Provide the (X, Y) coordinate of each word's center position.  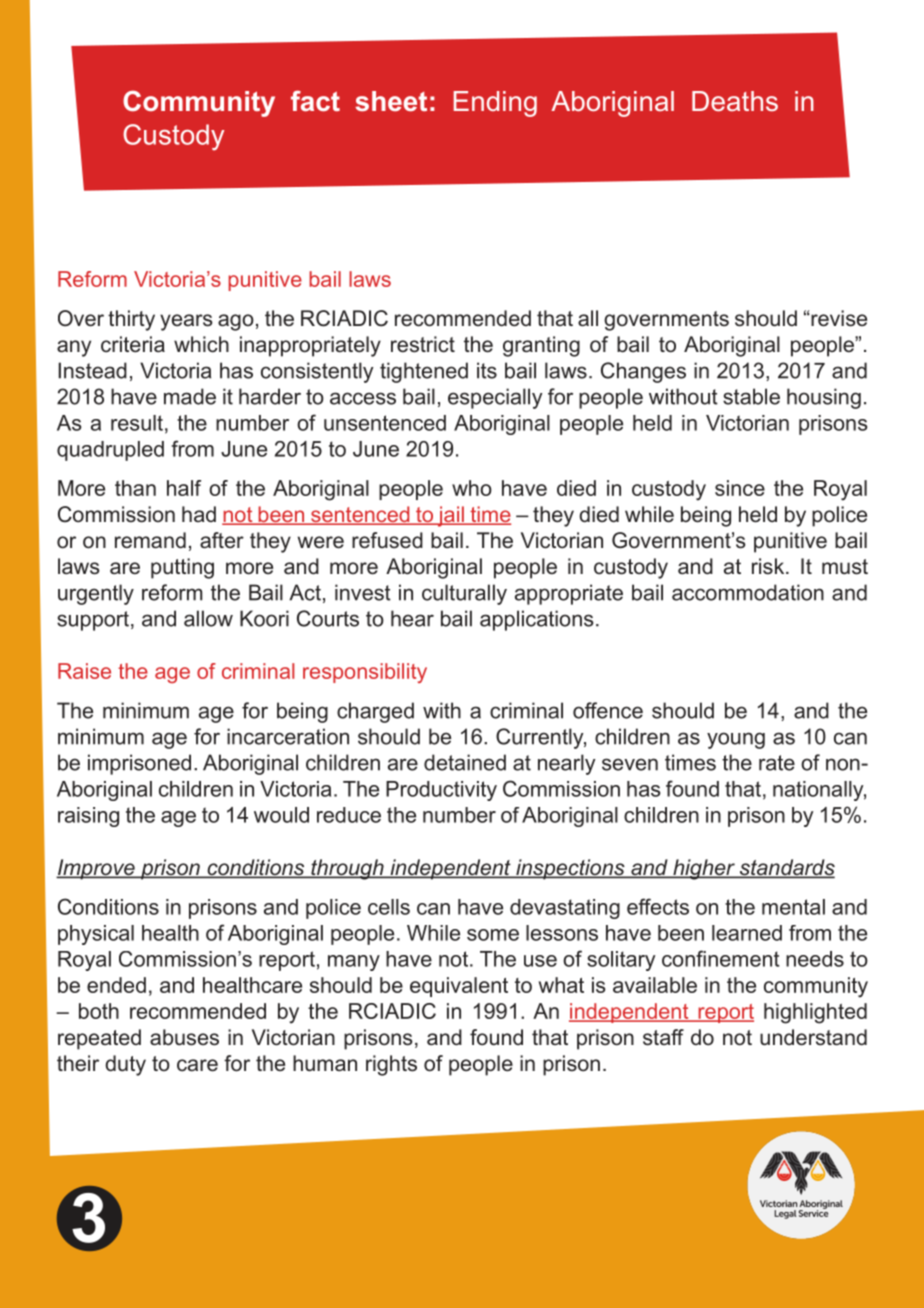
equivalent (459, 987)
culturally (464, 594)
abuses (184, 1037)
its (487, 370)
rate (777, 763)
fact (315, 101)
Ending (495, 104)
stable (751, 396)
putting (182, 568)
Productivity (441, 791)
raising (88, 817)
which (201, 344)
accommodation (748, 592)
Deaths (735, 101)
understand (813, 1037)
